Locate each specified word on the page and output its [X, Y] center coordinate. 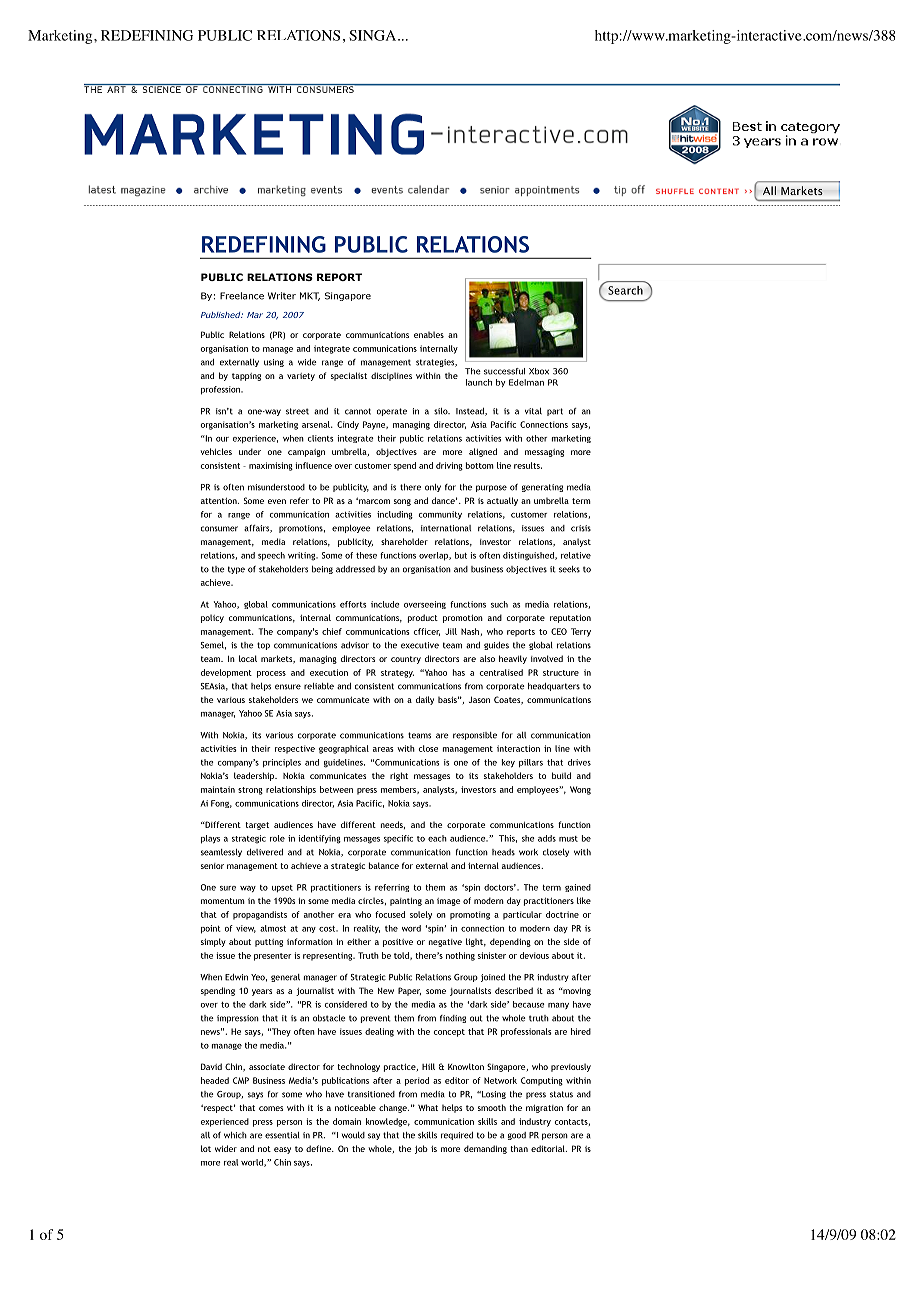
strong [250, 791]
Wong [580, 790]
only [433, 488]
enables [429, 334]
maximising [271, 466]
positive [398, 943]
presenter [273, 957]
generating [542, 488]
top [263, 646]
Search [625, 290]
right [399, 776]
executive [420, 645]
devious [534, 955]
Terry [581, 632]
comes [271, 1108]
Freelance [242, 296]
